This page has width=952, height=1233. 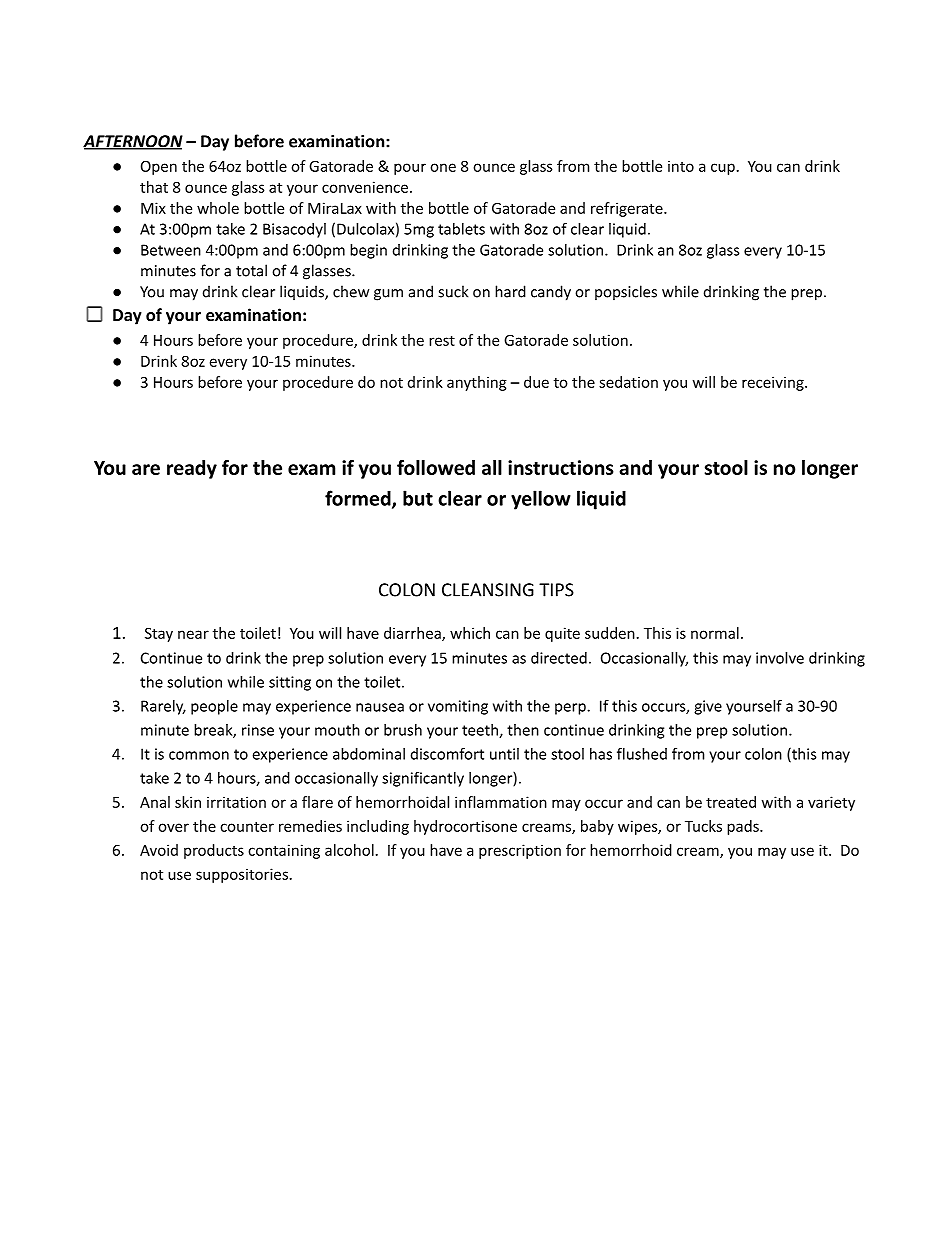 What do you see at coordinates (774, 383) in the page?
I see `receiving` at bounding box center [774, 383].
